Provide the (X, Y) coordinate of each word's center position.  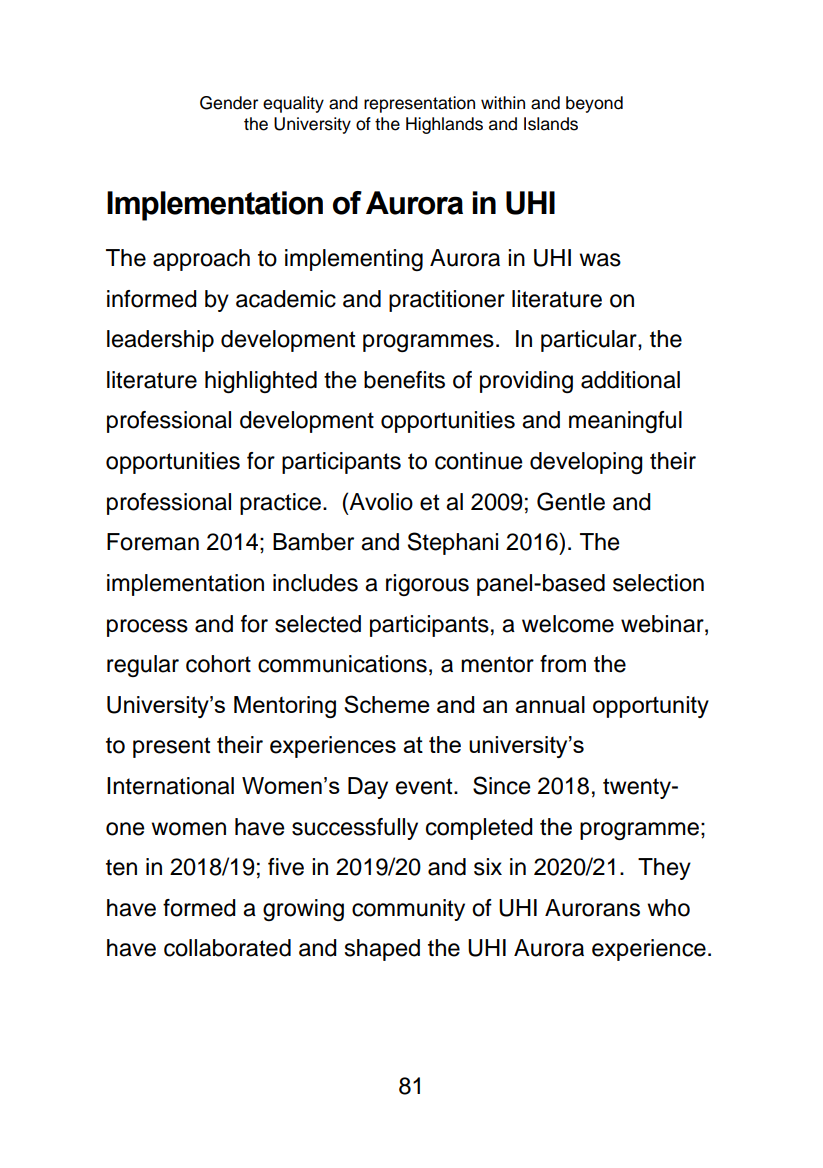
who (668, 908)
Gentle (571, 501)
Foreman (153, 542)
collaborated (227, 948)
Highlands (444, 125)
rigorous (427, 585)
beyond (594, 104)
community (408, 910)
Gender (229, 103)
